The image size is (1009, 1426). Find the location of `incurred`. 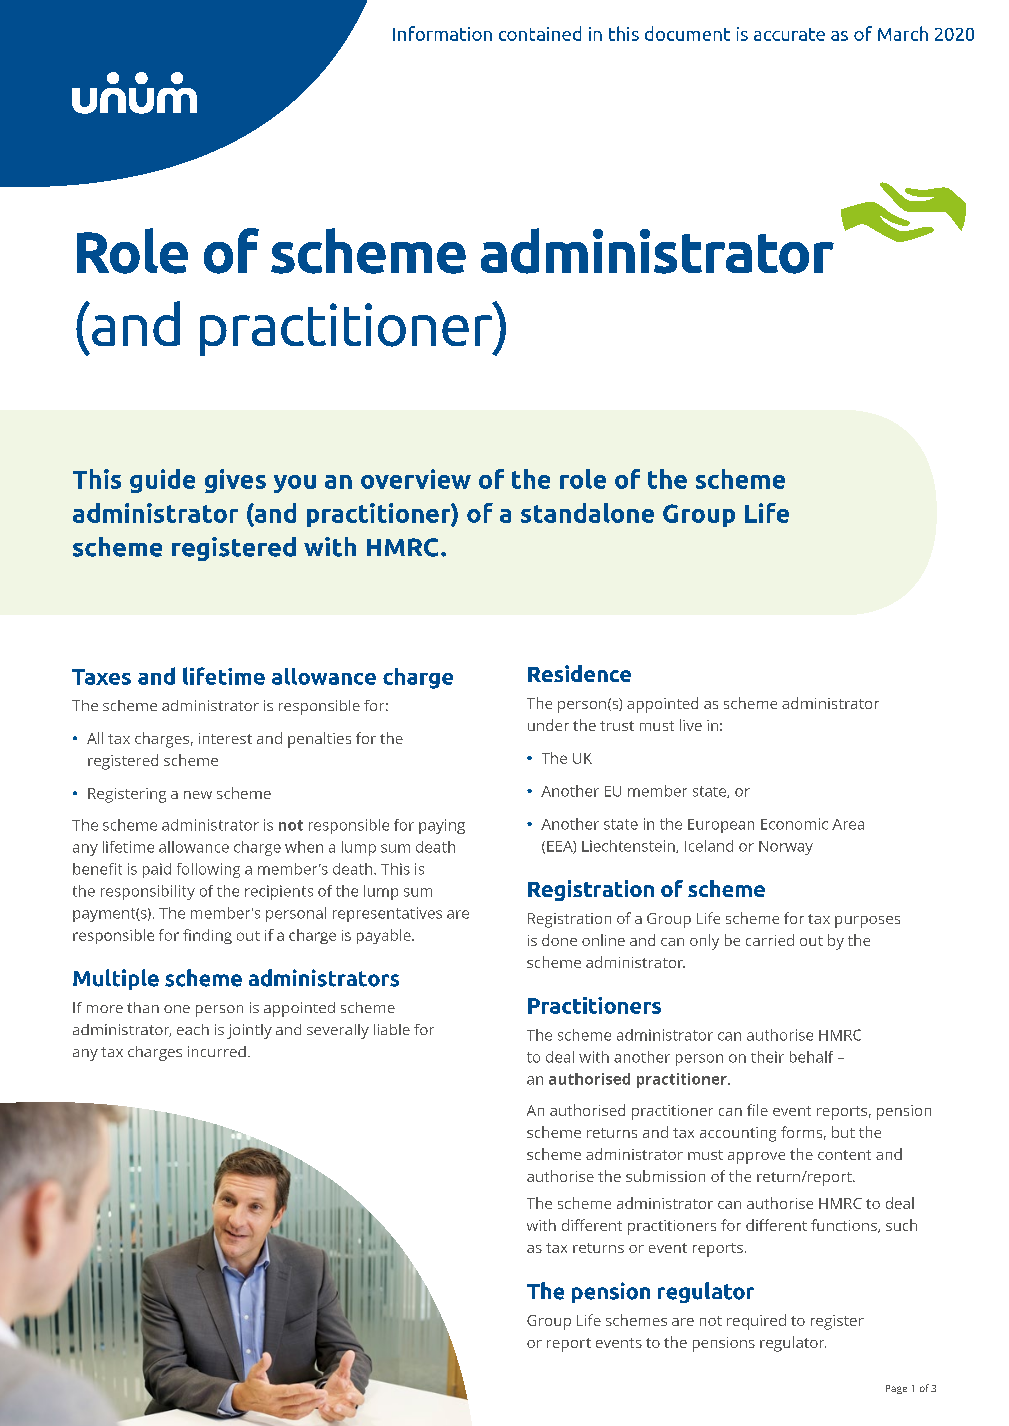

incurred is located at coordinates (217, 1051).
